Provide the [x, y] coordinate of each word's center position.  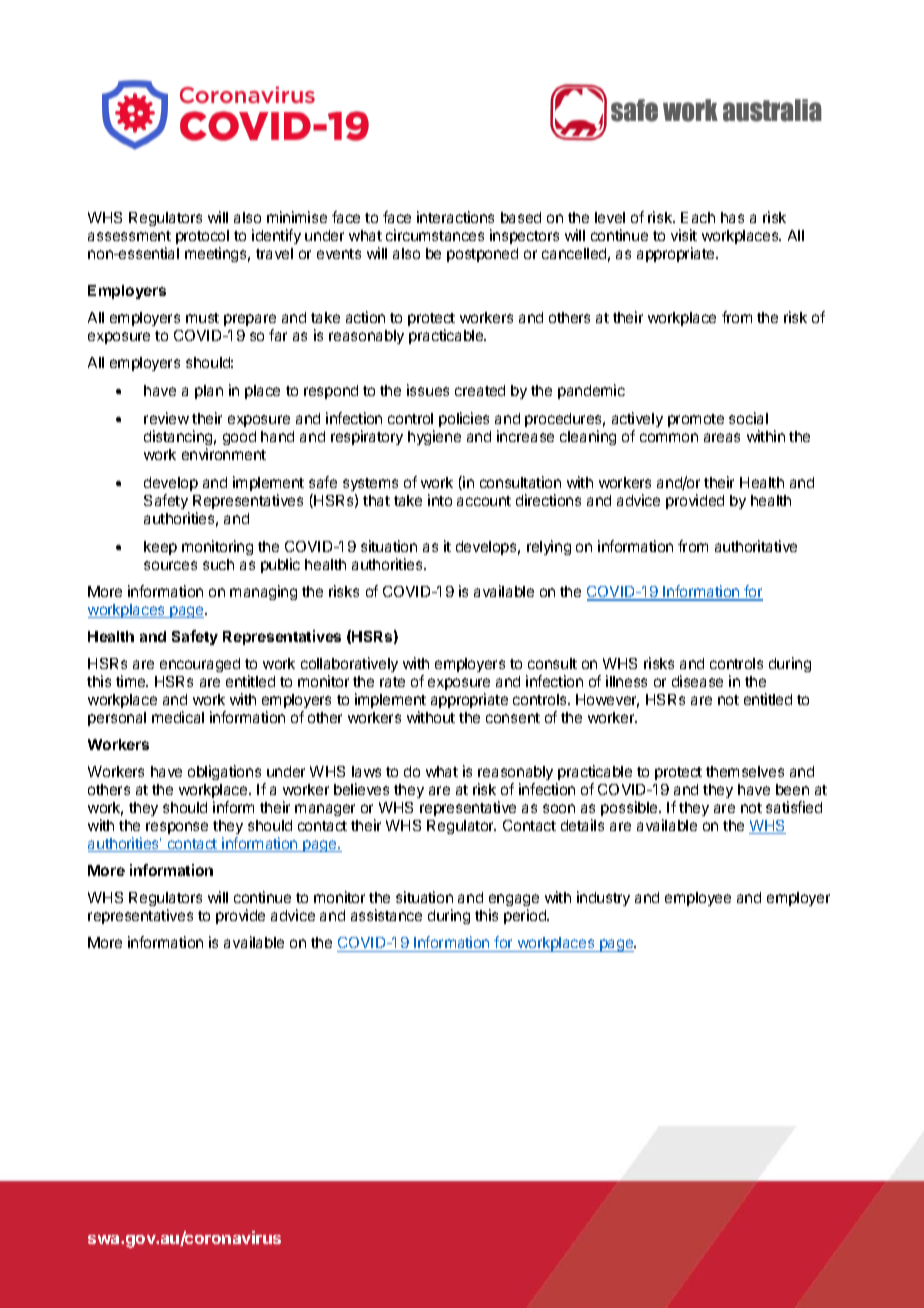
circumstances [435, 235]
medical [178, 717]
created [480, 390]
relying [549, 547]
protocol [202, 237]
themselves [745, 771]
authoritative [756, 546]
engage [514, 902]
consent [513, 718]
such [218, 564]
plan [209, 392]
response [177, 828]
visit [684, 235]
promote [696, 420]
